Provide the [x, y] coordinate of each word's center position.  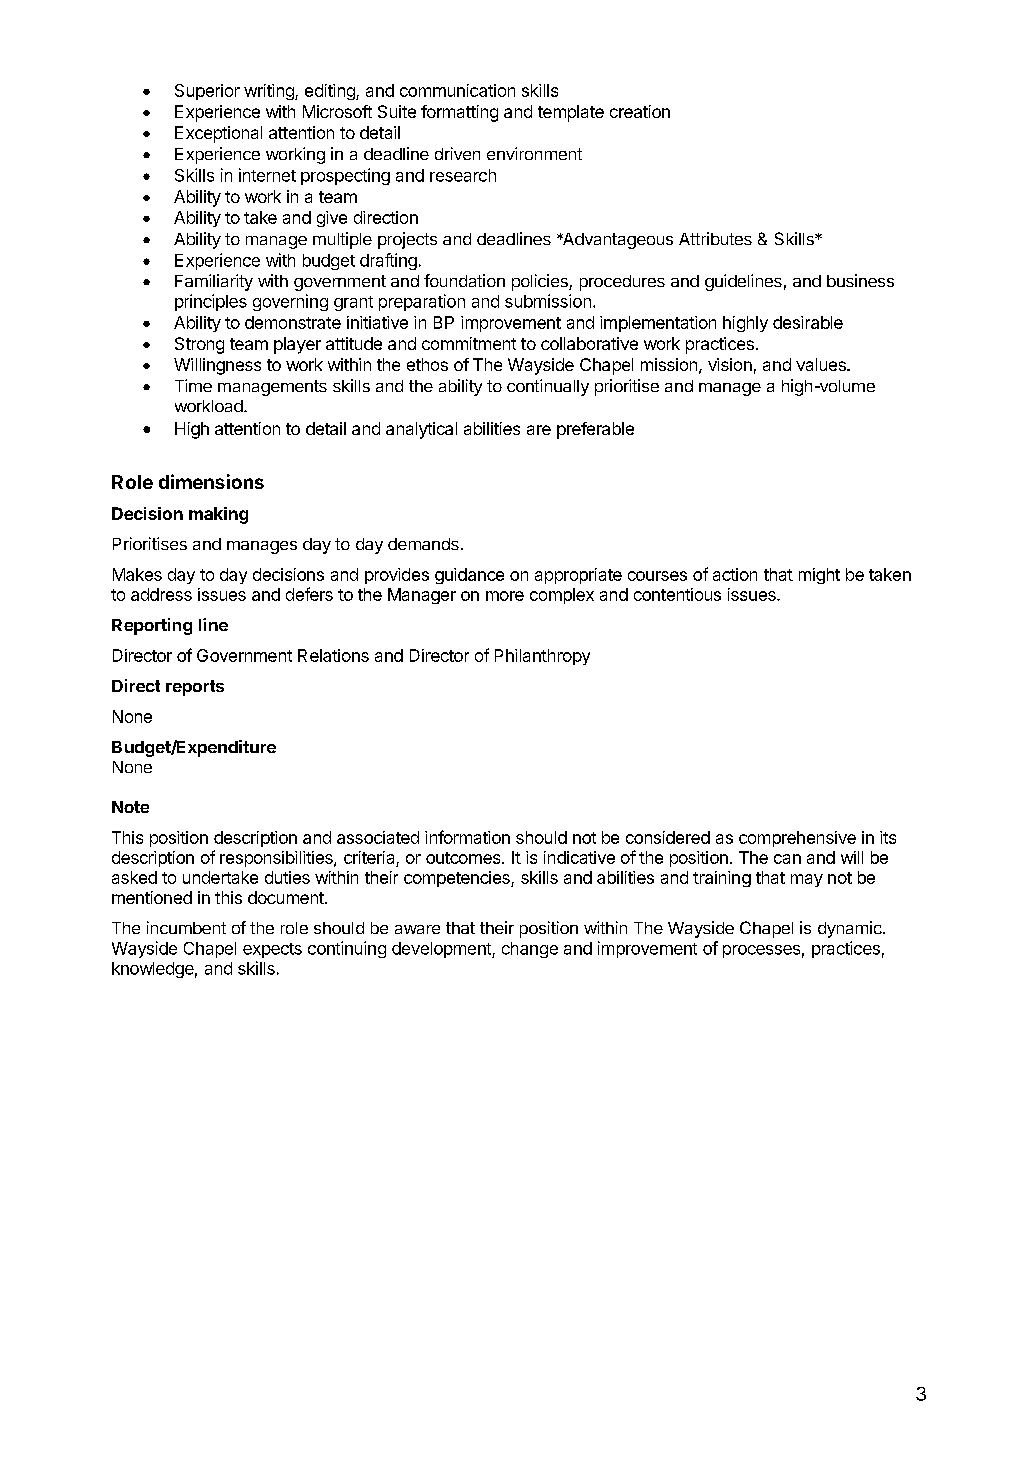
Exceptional [218, 134]
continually [548, 387]
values [822, 364]
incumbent [186, 927]
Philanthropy [542, 657]
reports [195, 688]
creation [640, 111]
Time [193, 385]
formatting [459, 113]
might [819, 576]
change [530, 950]
